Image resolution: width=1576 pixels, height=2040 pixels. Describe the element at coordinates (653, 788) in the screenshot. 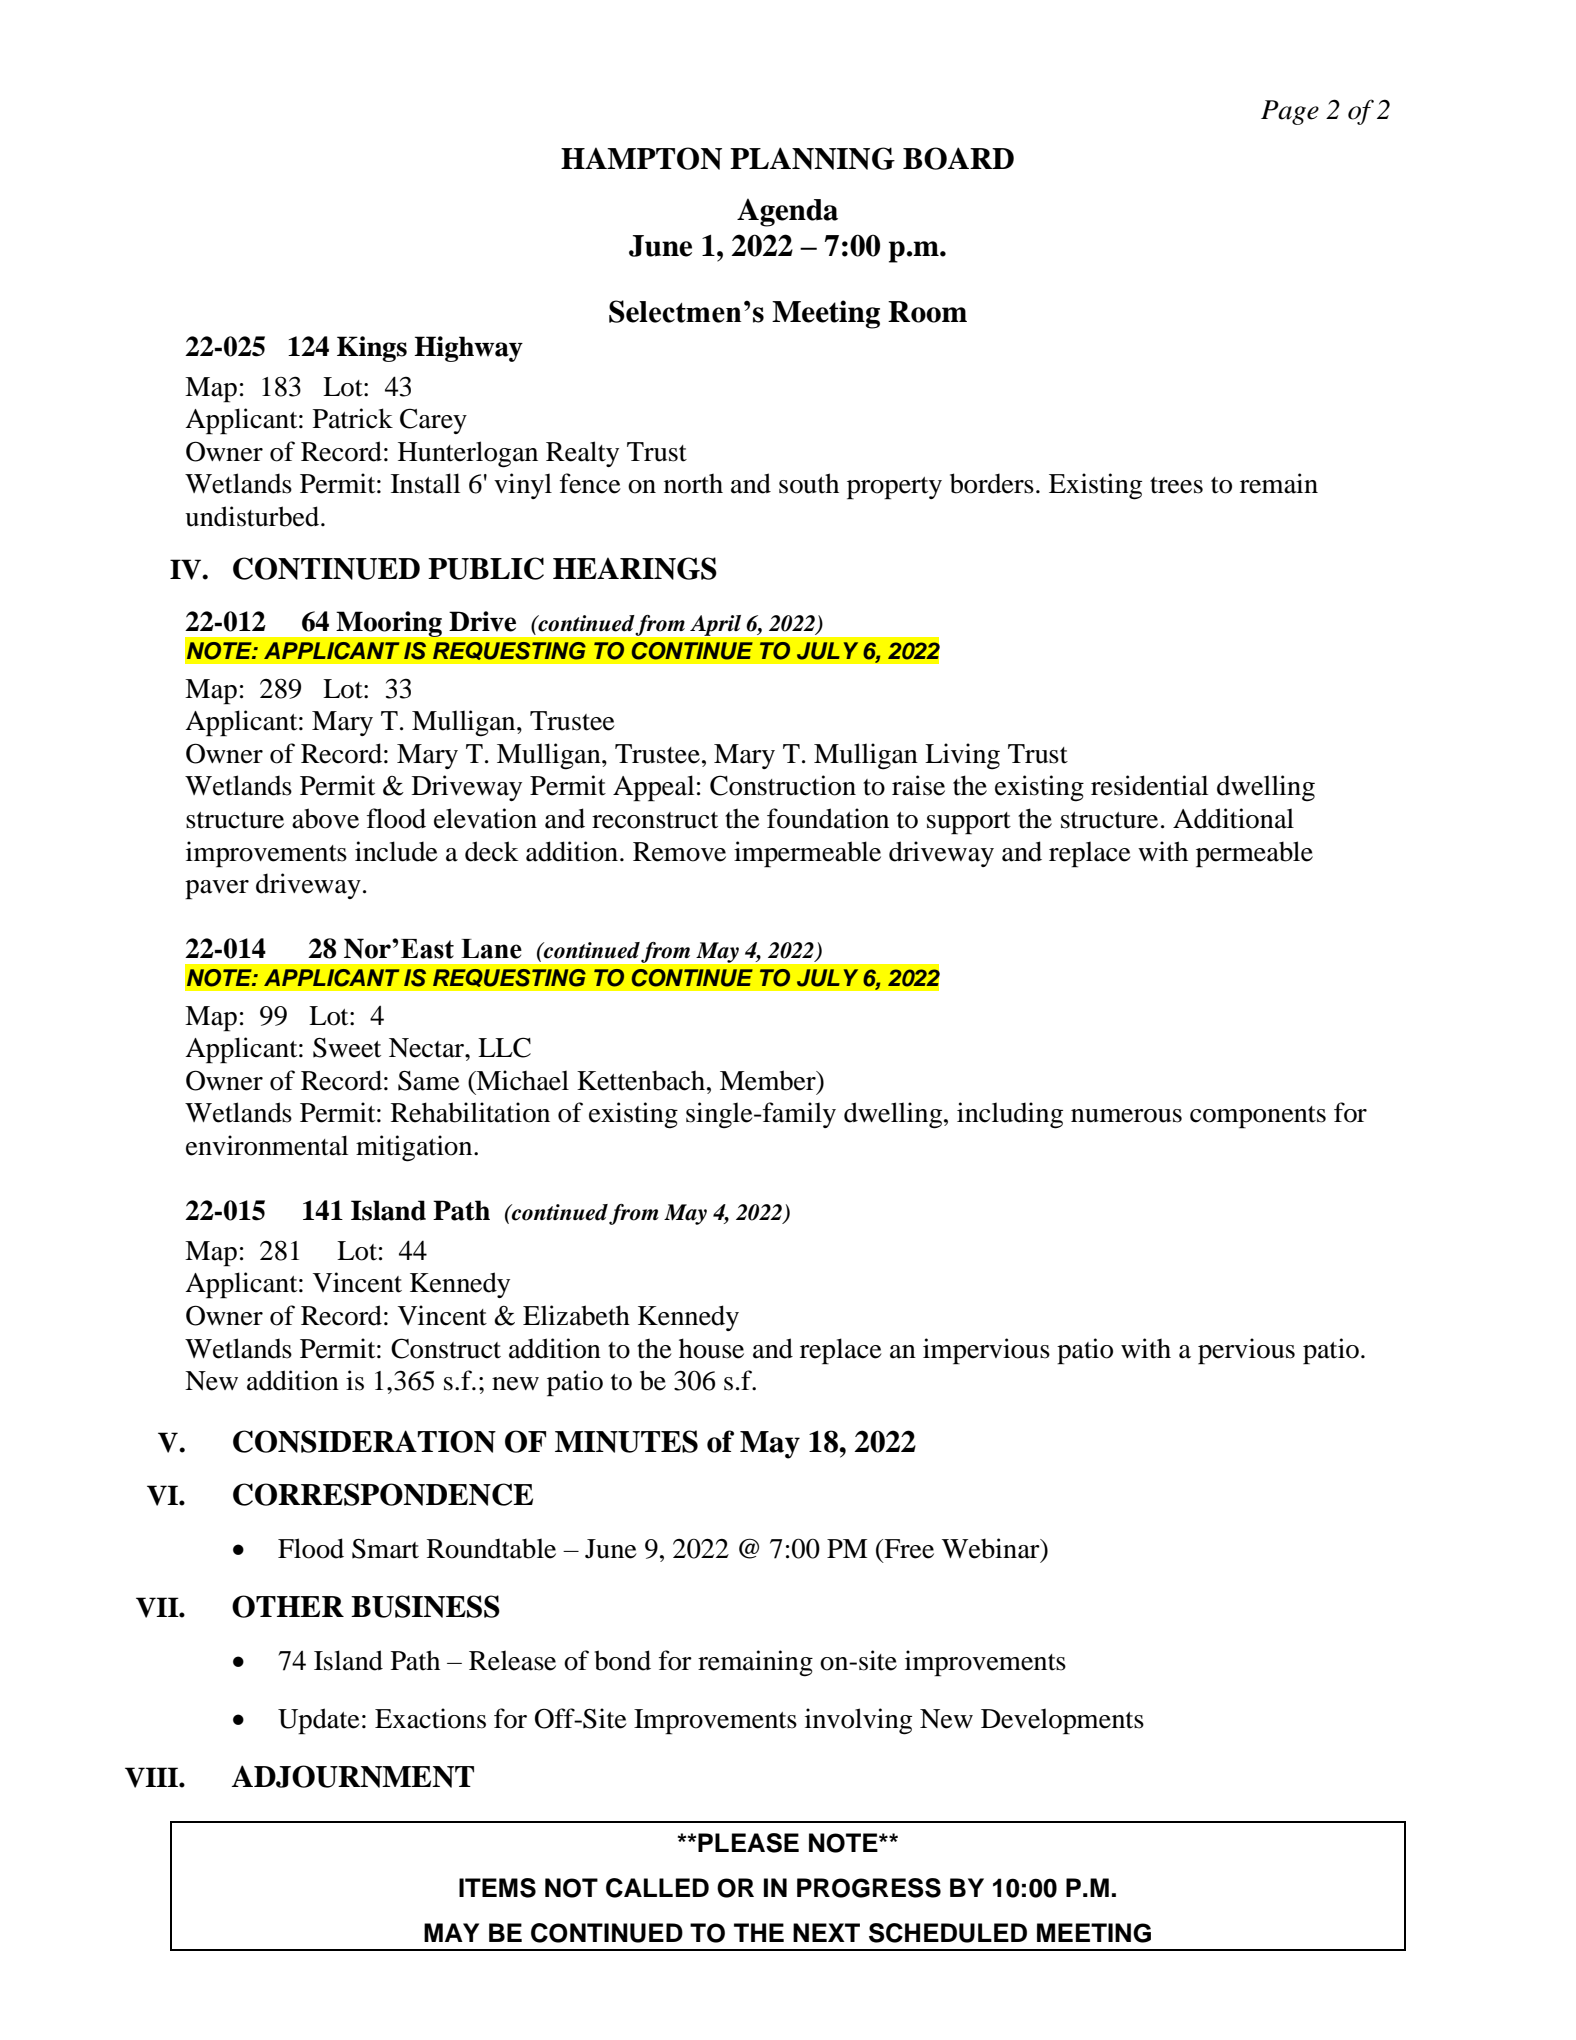

I see `Appeal` at that location.
